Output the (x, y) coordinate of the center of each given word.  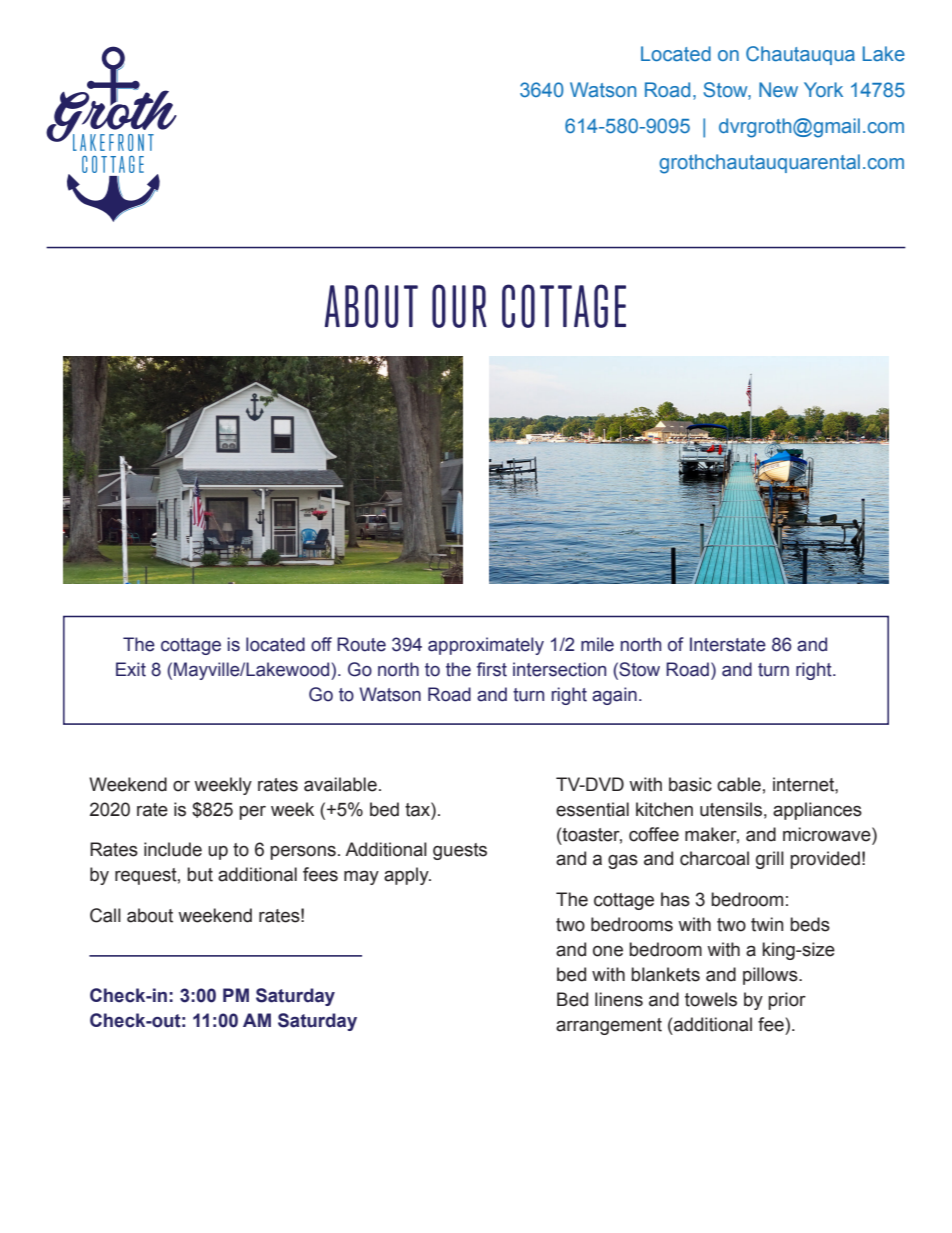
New (778, 89)
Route (361, 644)
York (823, 89)
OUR (459, 306)
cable (739, 784)
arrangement (609, 1026)
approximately (486, 646)
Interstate (728, 644)
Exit (131, 669)
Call (105, 915)
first (492, 669)
